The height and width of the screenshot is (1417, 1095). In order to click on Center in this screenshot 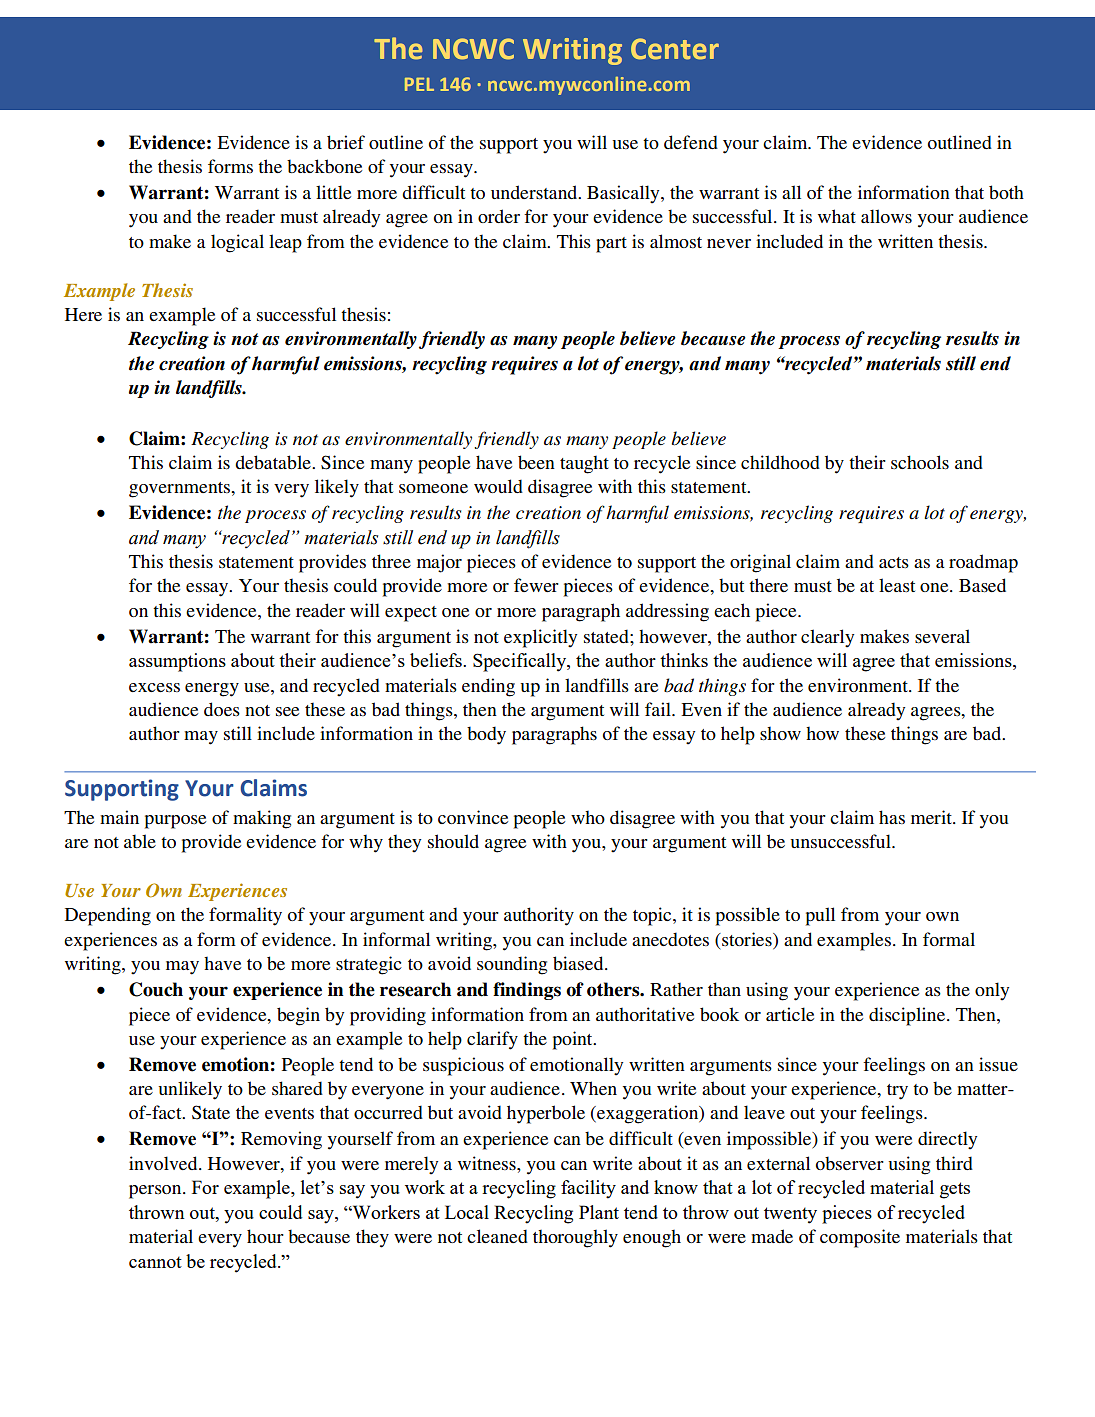, I will do `click(675, 49)`.
